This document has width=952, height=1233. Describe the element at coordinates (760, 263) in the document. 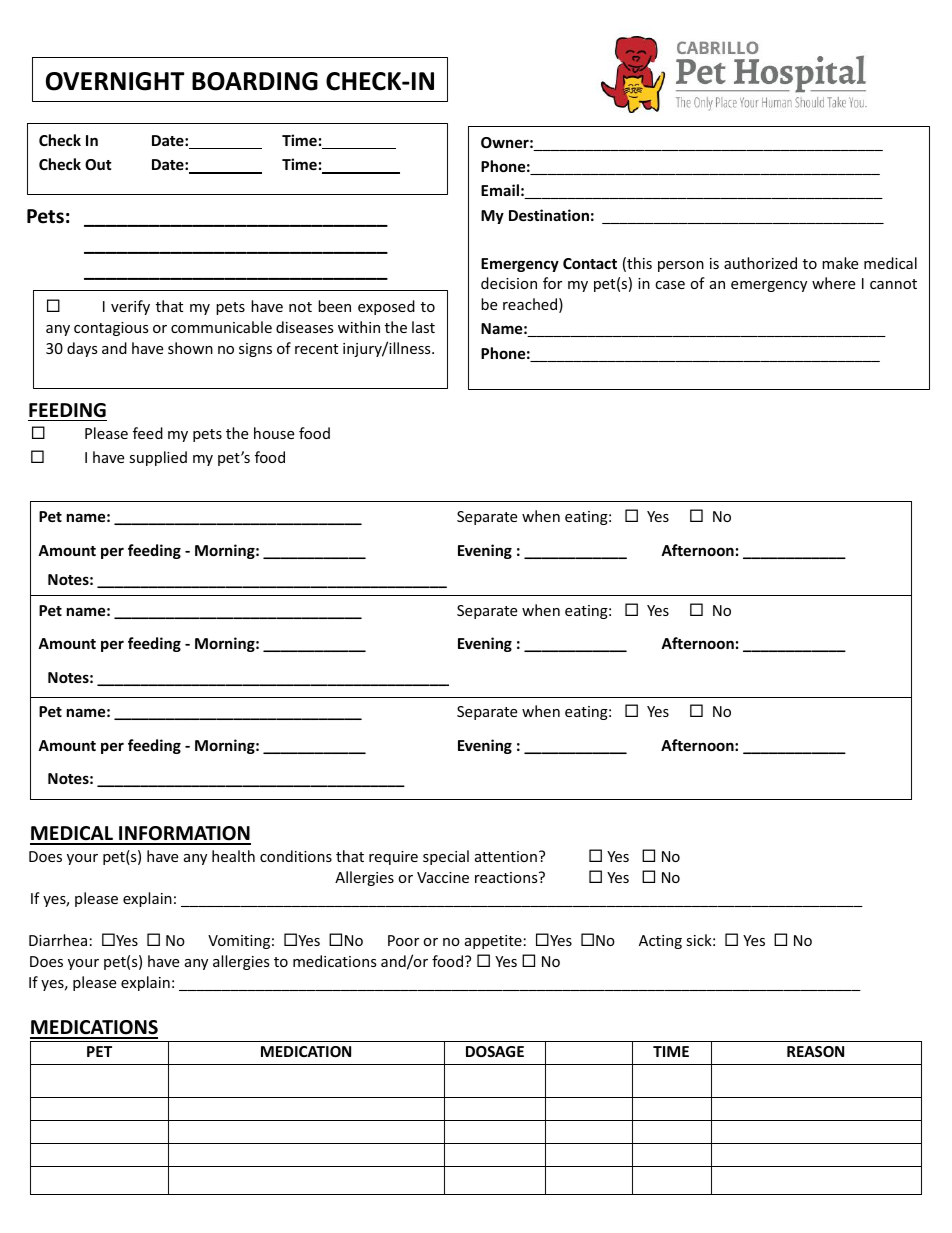

I see `authorized` at that location.
